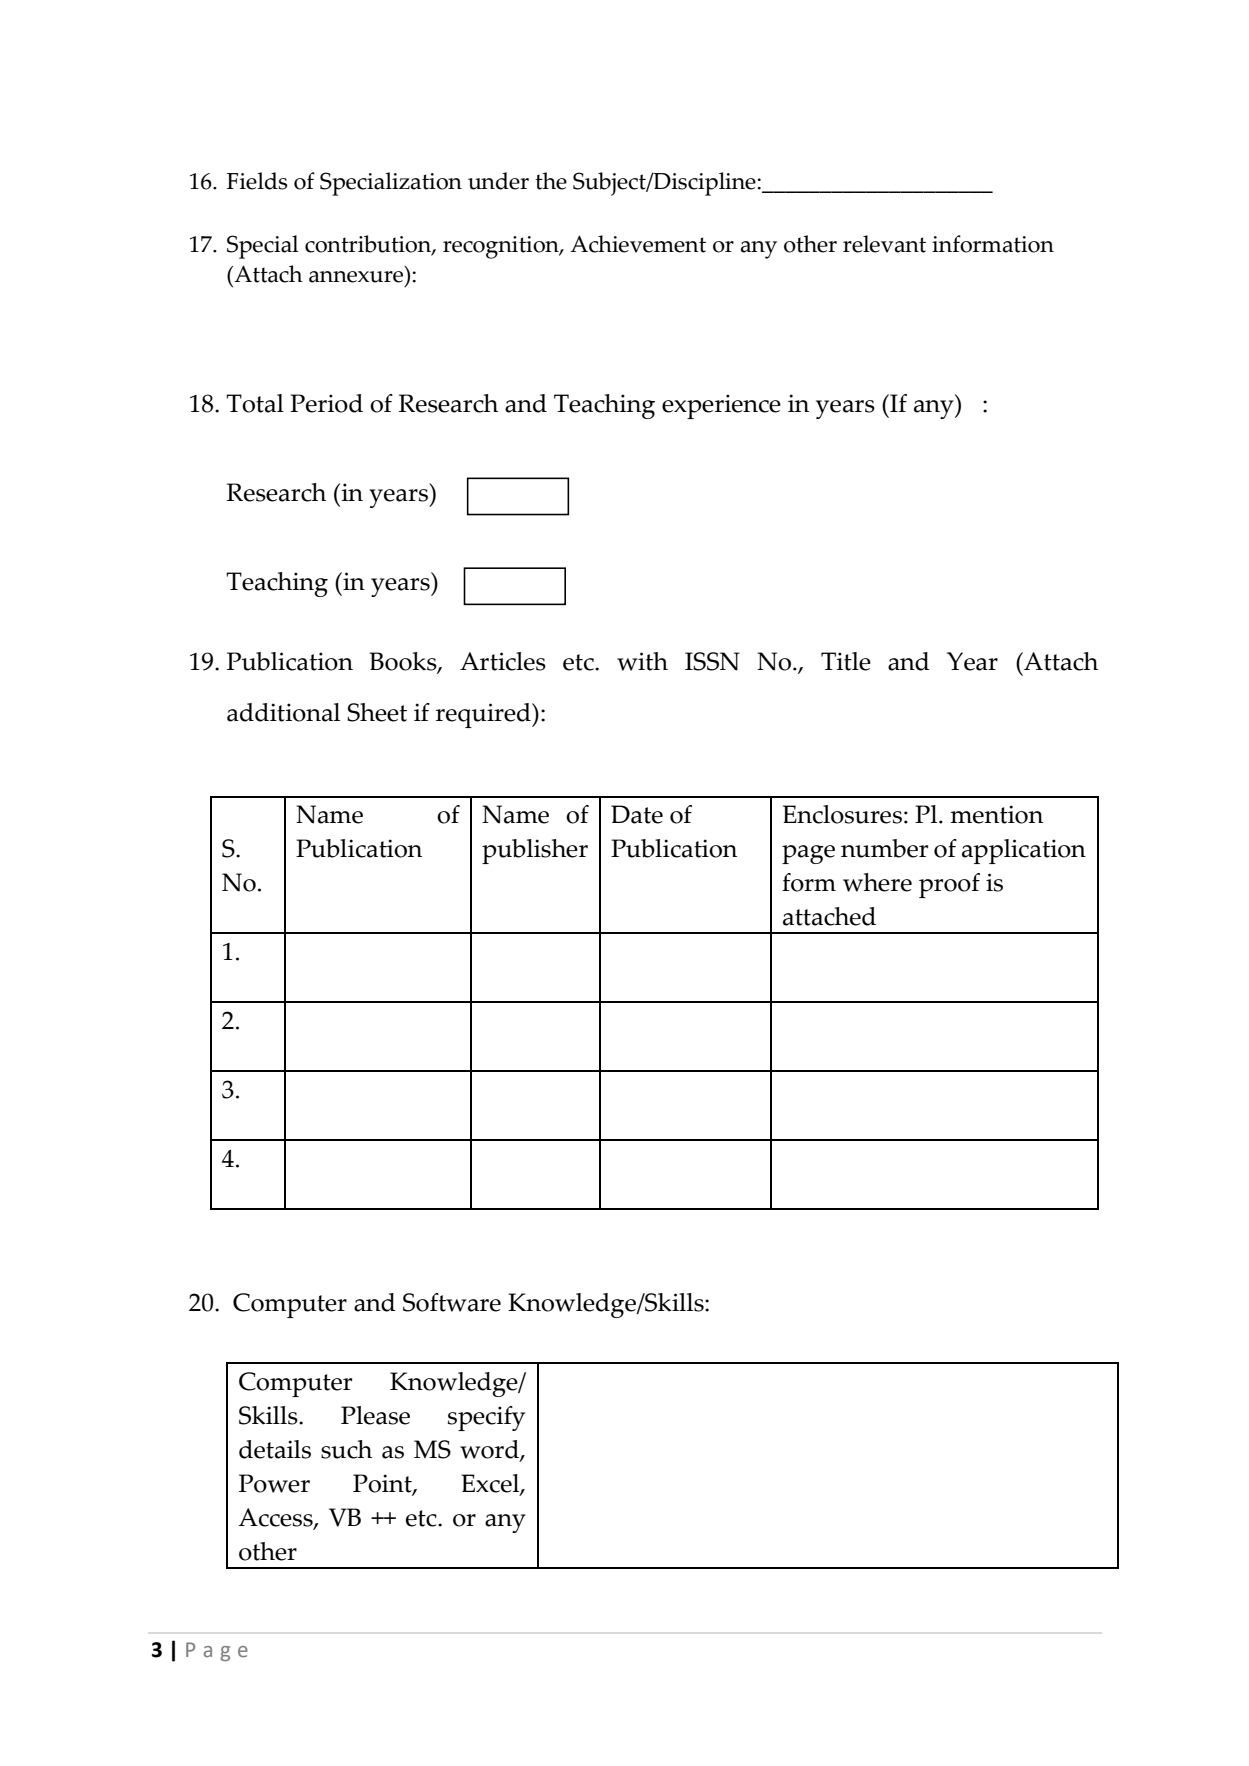 The width and height of the screenshot is (1249, 1766). I want to click on Sheet, so click(377, 712).
